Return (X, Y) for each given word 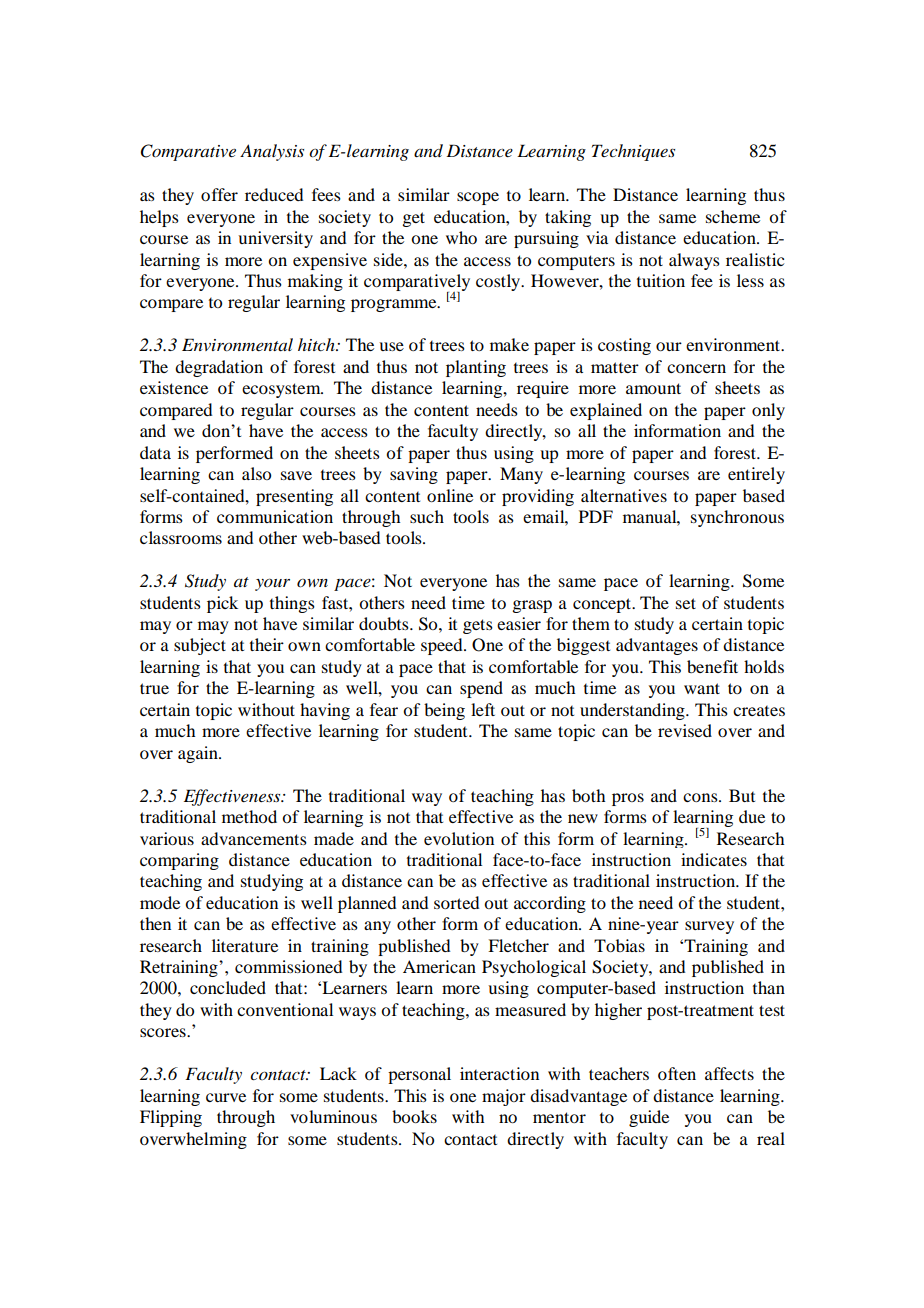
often (677, 1073)
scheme (733, 216)
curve (226, 1097)
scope (478, 198)
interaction (499, 1073)
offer (219, 194)
